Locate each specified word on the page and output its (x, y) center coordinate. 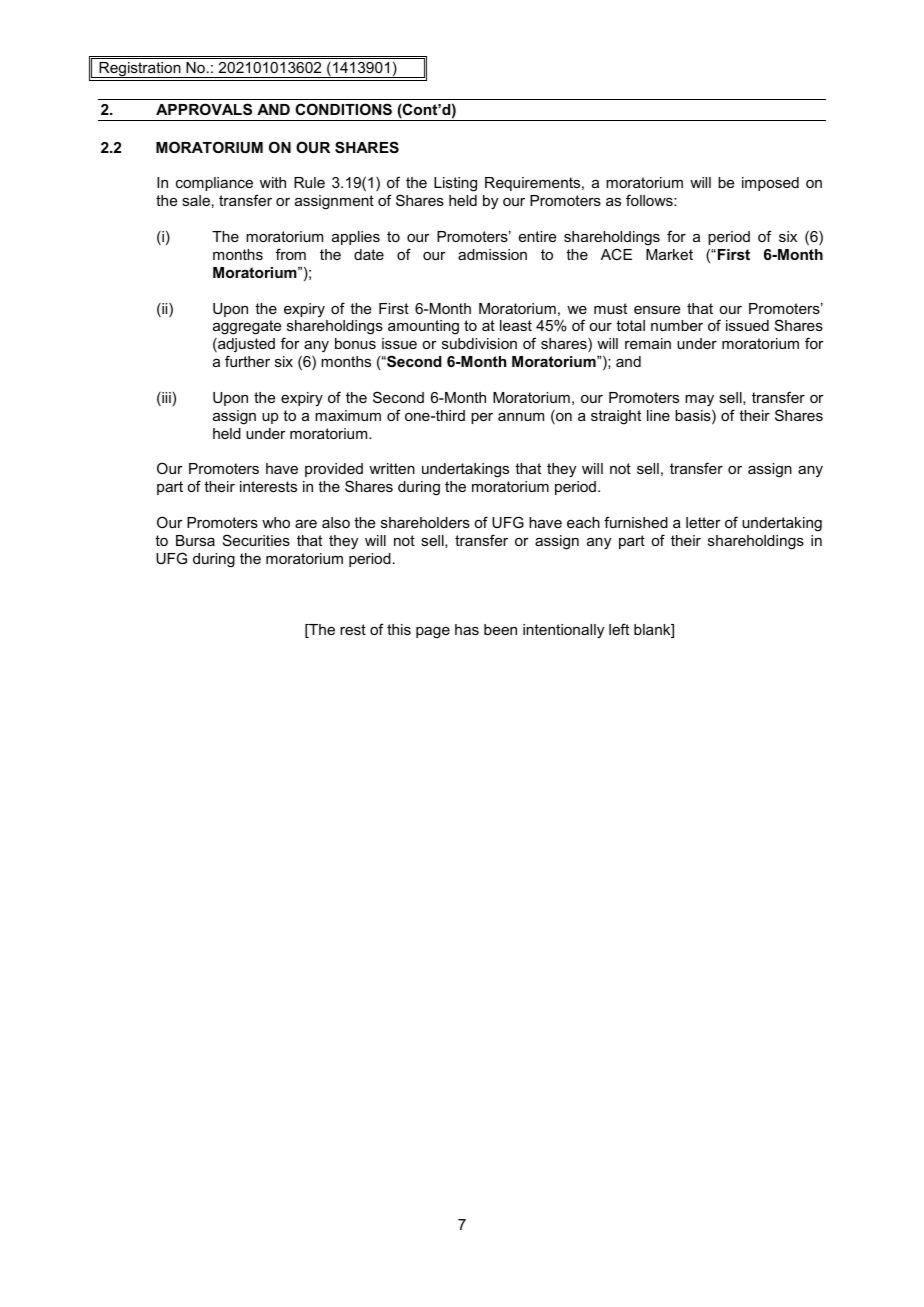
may (699, 401)
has (467, 629)
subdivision (479, 343)
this (399, 629)
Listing (455, 184)
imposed (770, 184)
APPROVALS (204, 109)
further (247, 361)
